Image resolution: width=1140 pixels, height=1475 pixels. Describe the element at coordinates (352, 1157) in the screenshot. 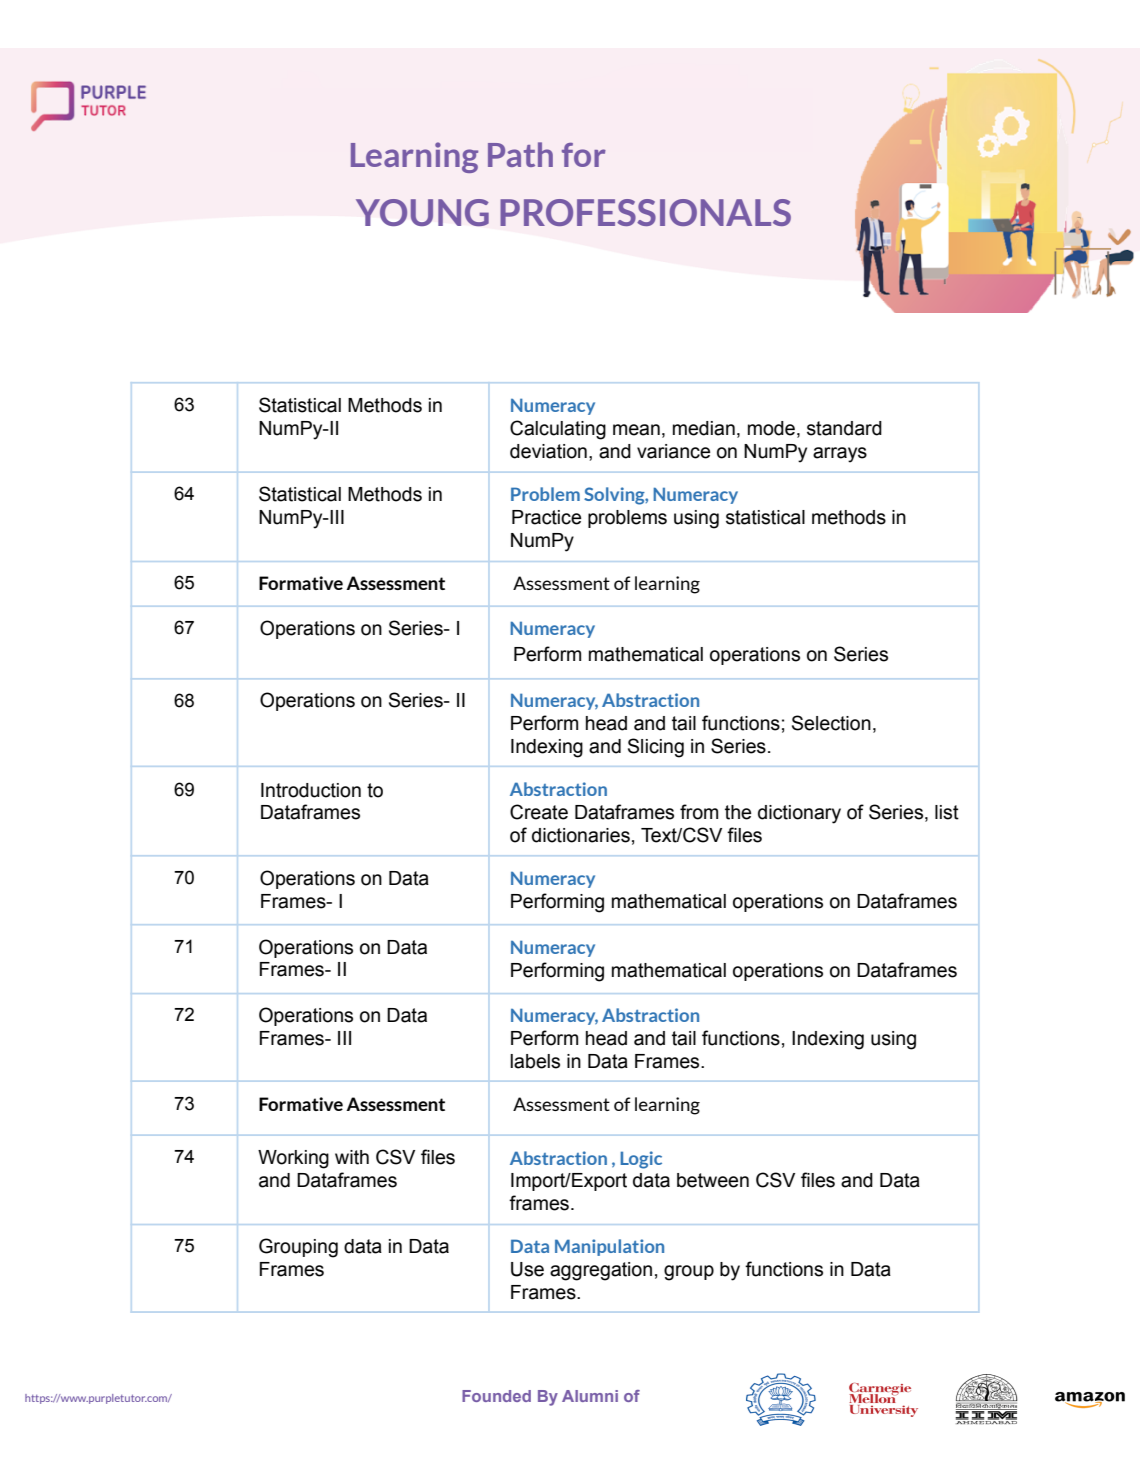

I see `with` at that location.
